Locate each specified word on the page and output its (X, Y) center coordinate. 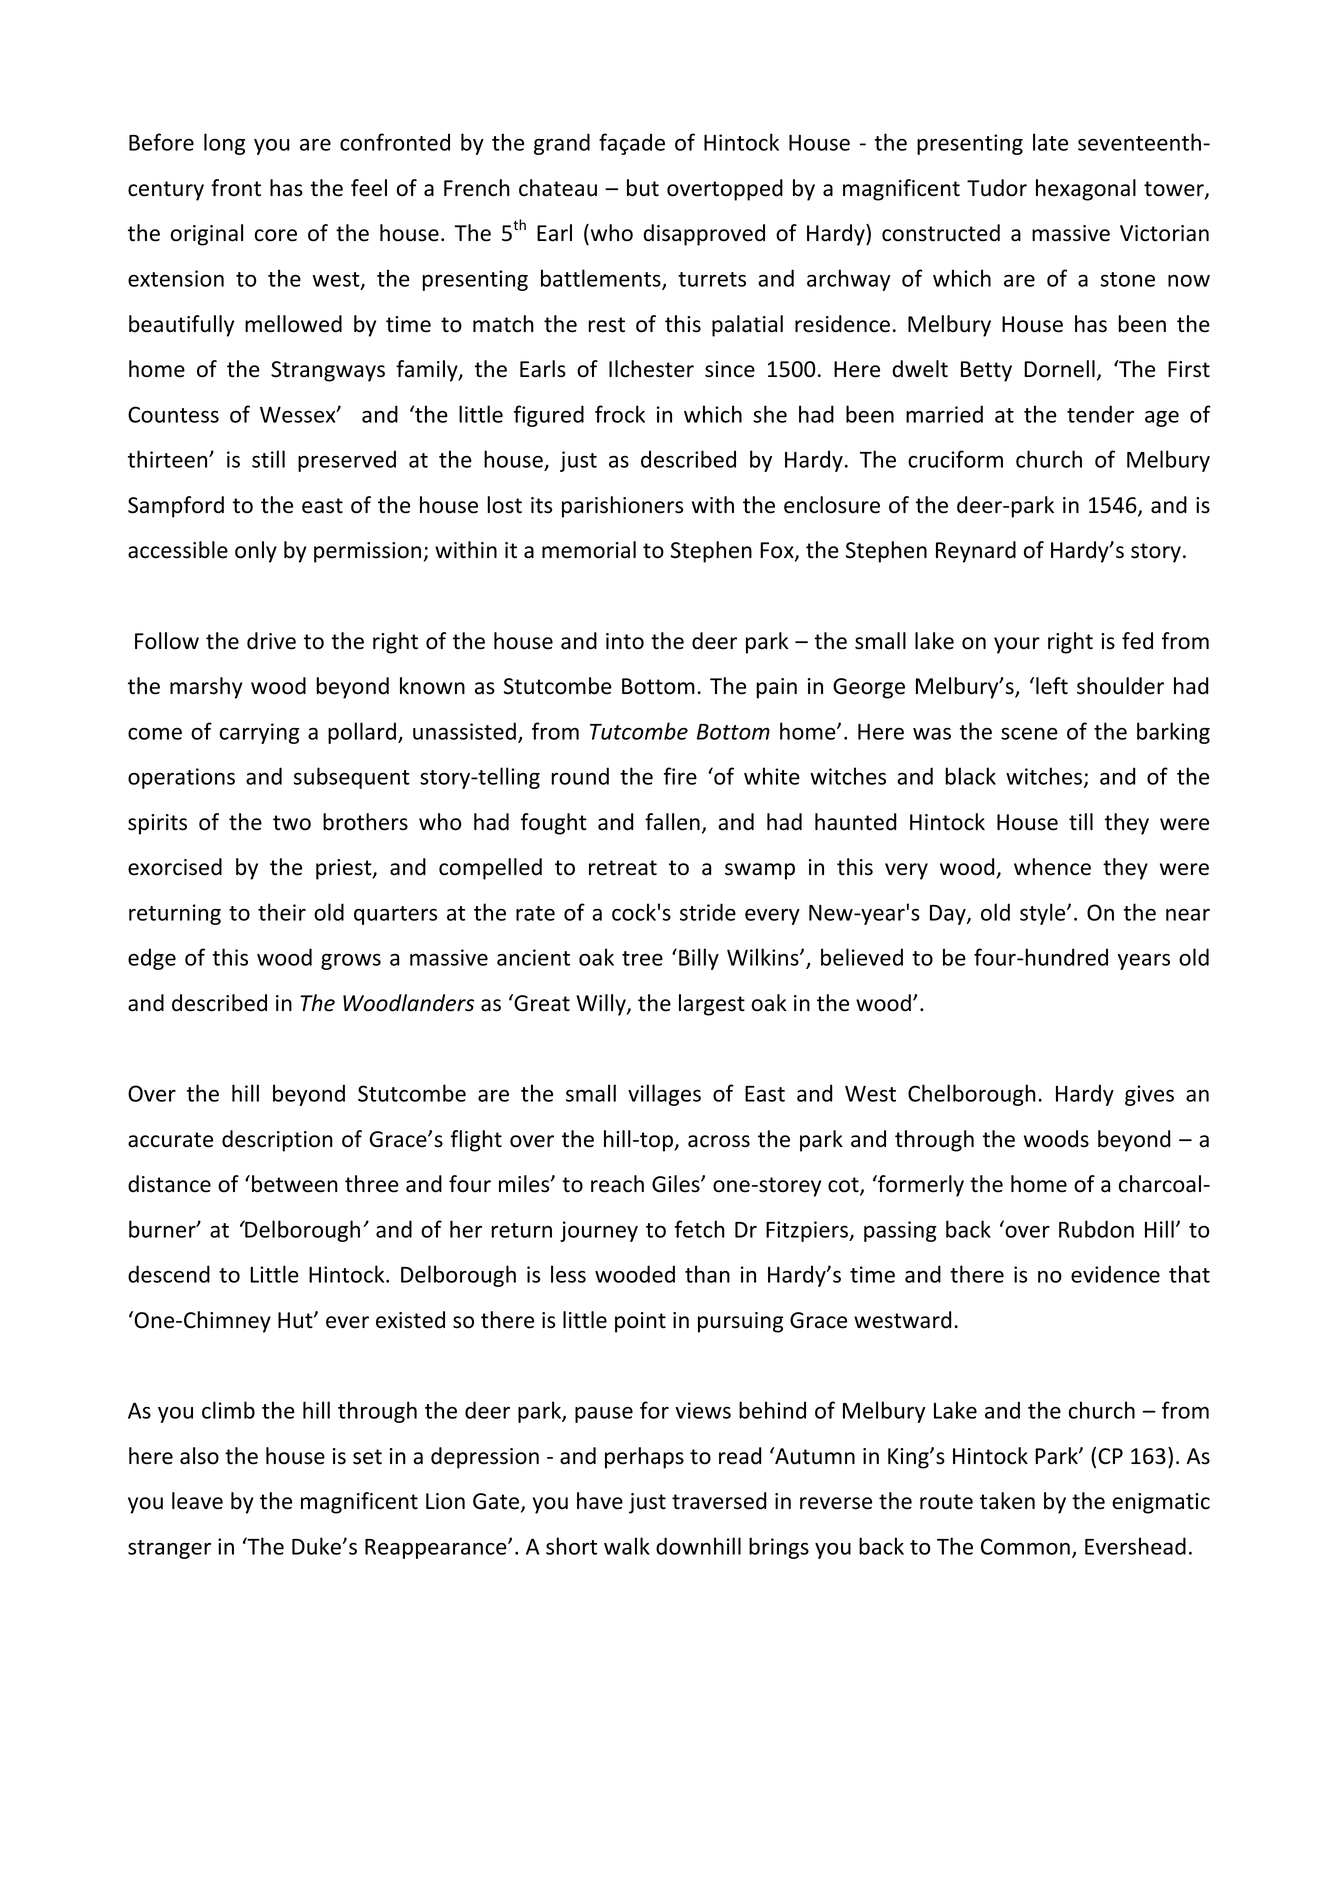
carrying (259, 733)
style (1044, 914)
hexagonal (1086, 190)
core (276, 235)
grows (351, 962)
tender (1100, 414)
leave (197, 1501)
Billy (699, 959)
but (643, 188)
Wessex (299, 414)
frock (620, 414)
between (295, 1184)
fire (680, 776)
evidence (1115, 1274)
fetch (700, 1229)
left (1052, 686)
